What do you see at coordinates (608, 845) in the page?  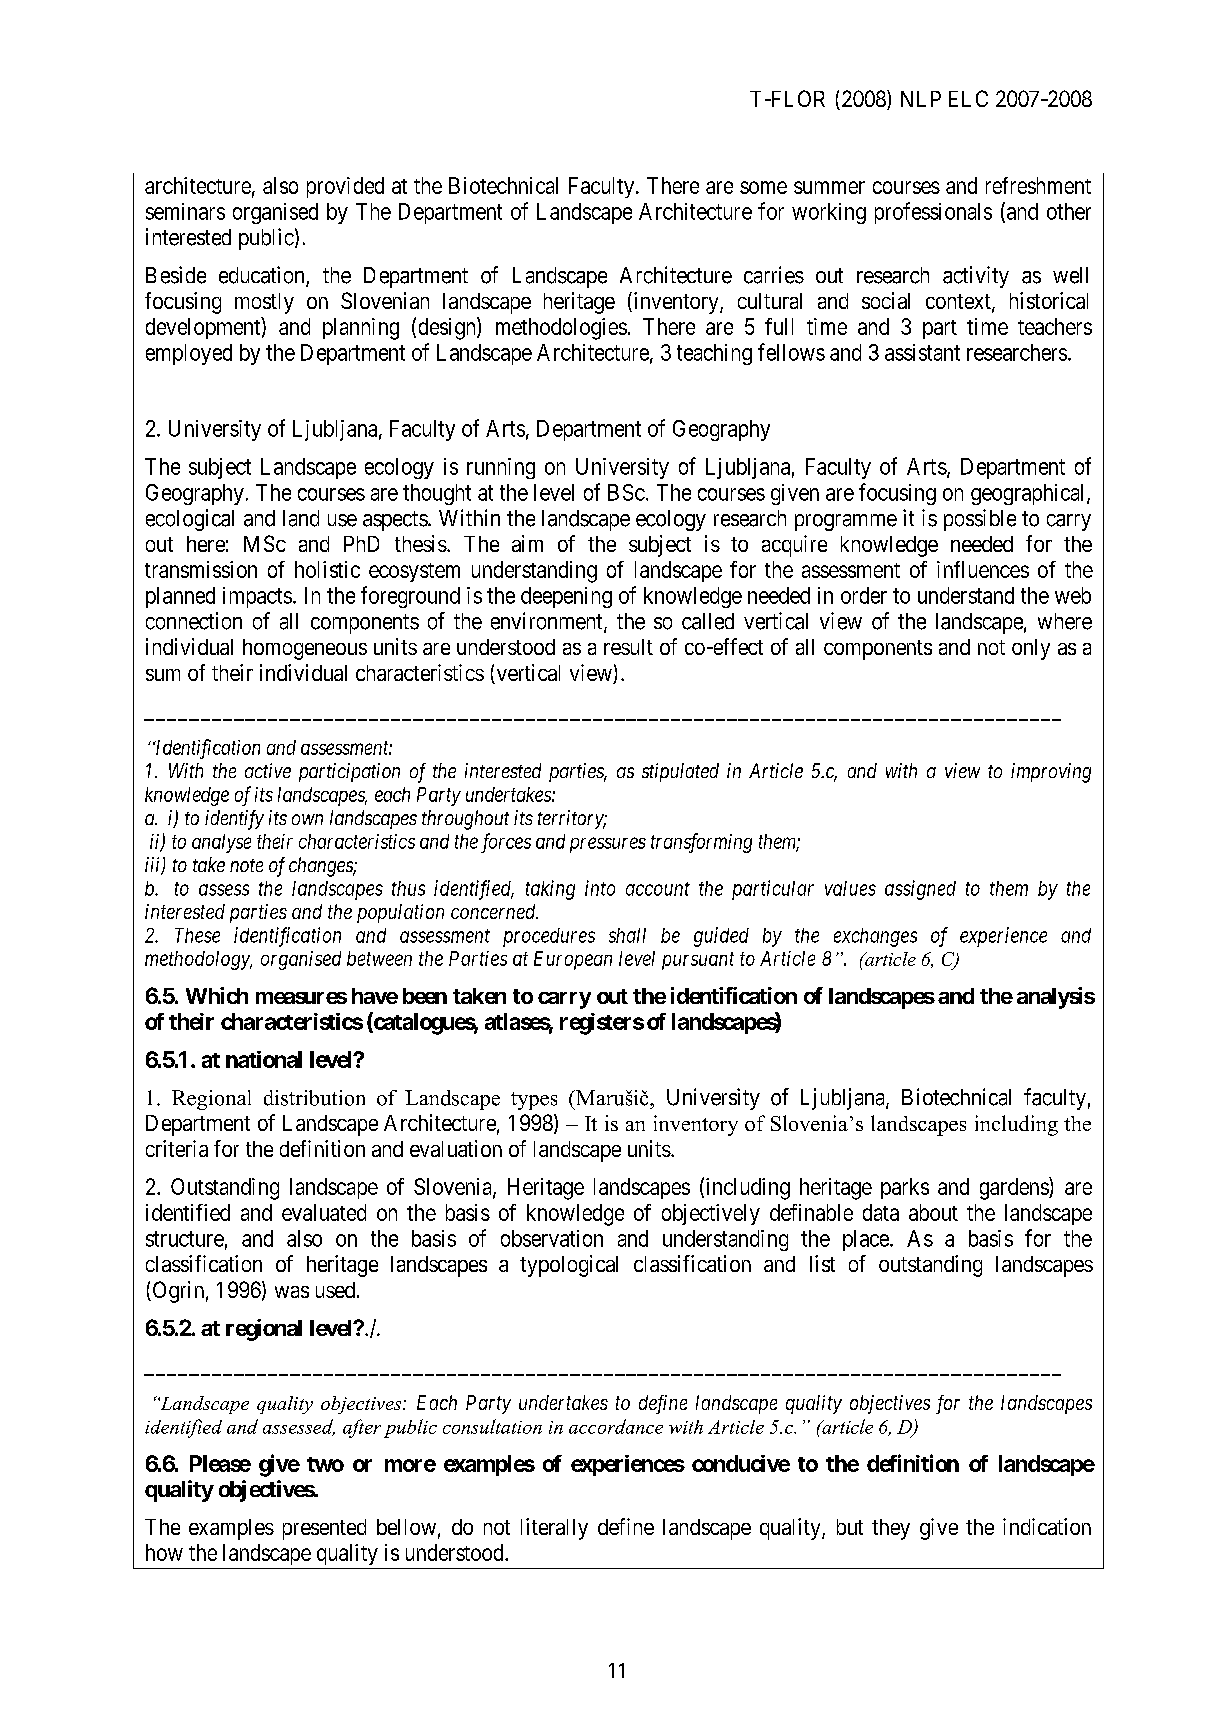 I see `pressures` at bounding box center [608, 845].
